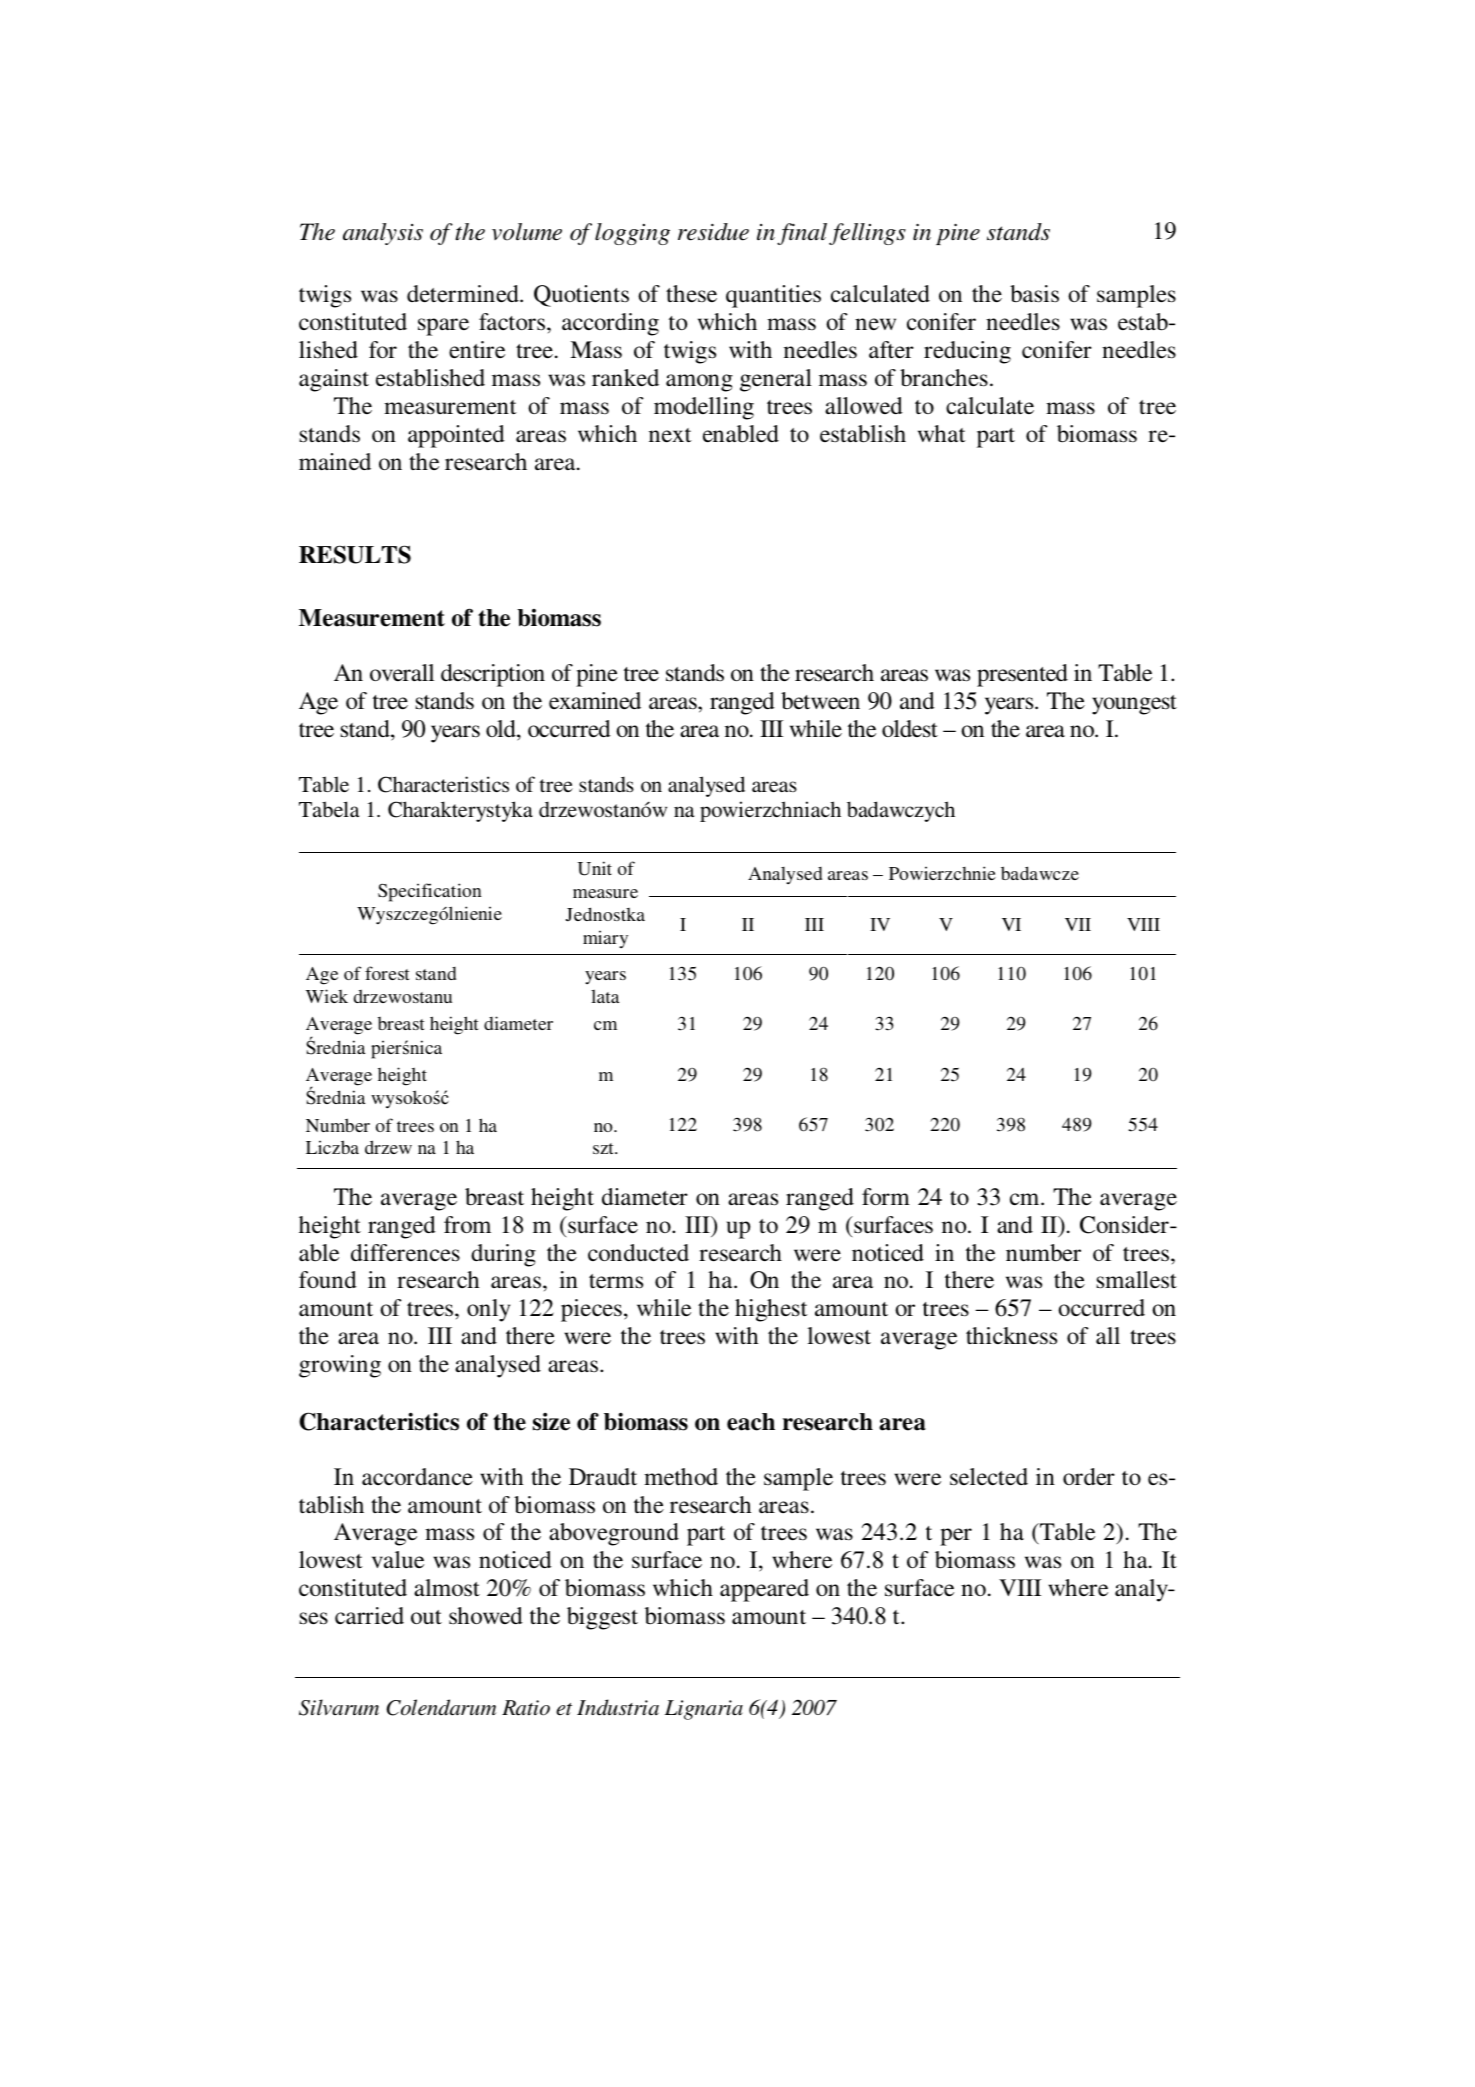 The height and width of the screenshot is (2087, 1475). What do you see at coordinates (956, 1537) in the screenshot?
I see `per` at bounding box center [956, 1537].
